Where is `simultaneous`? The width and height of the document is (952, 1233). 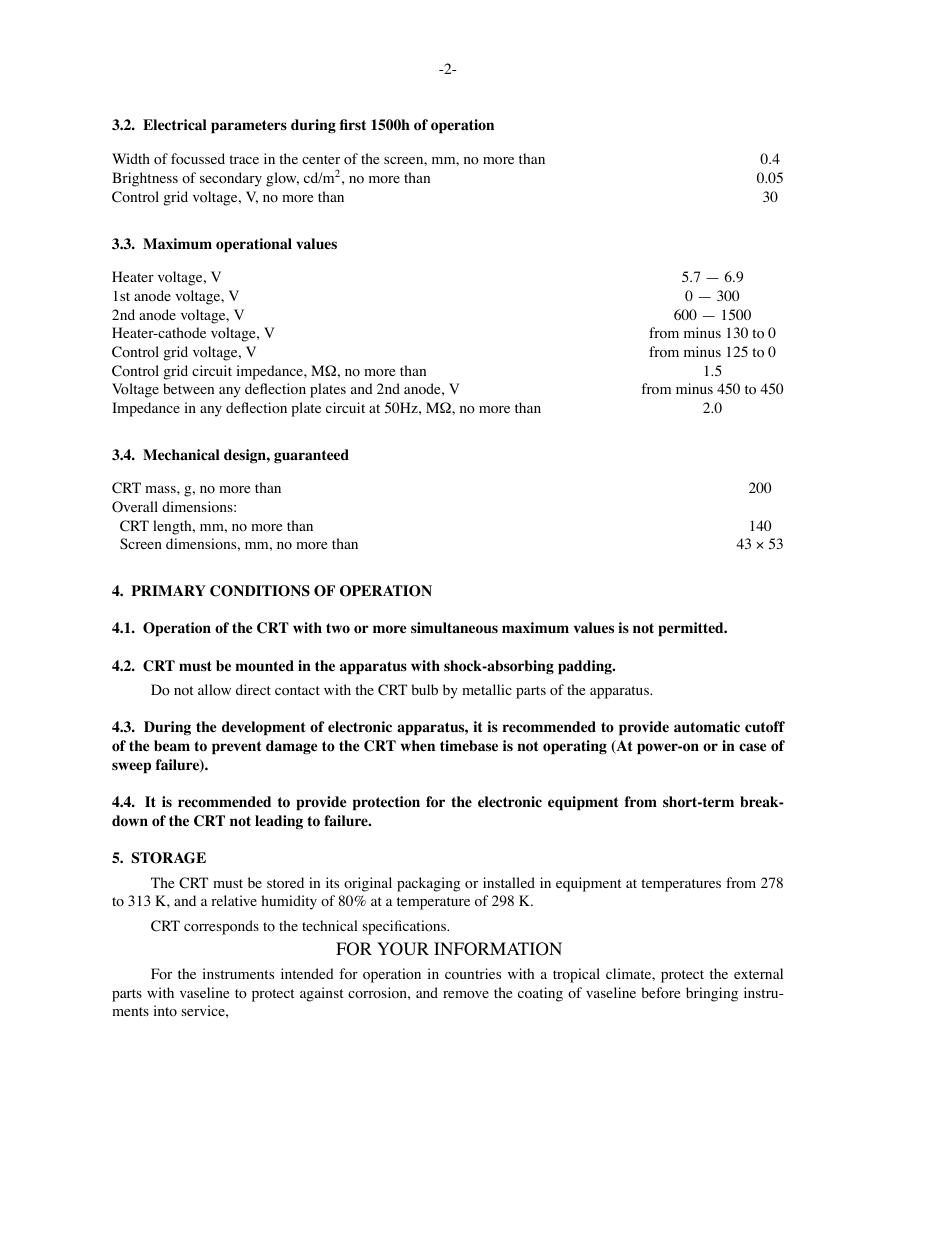
simultaneous is located at coordinates (454, 628).
